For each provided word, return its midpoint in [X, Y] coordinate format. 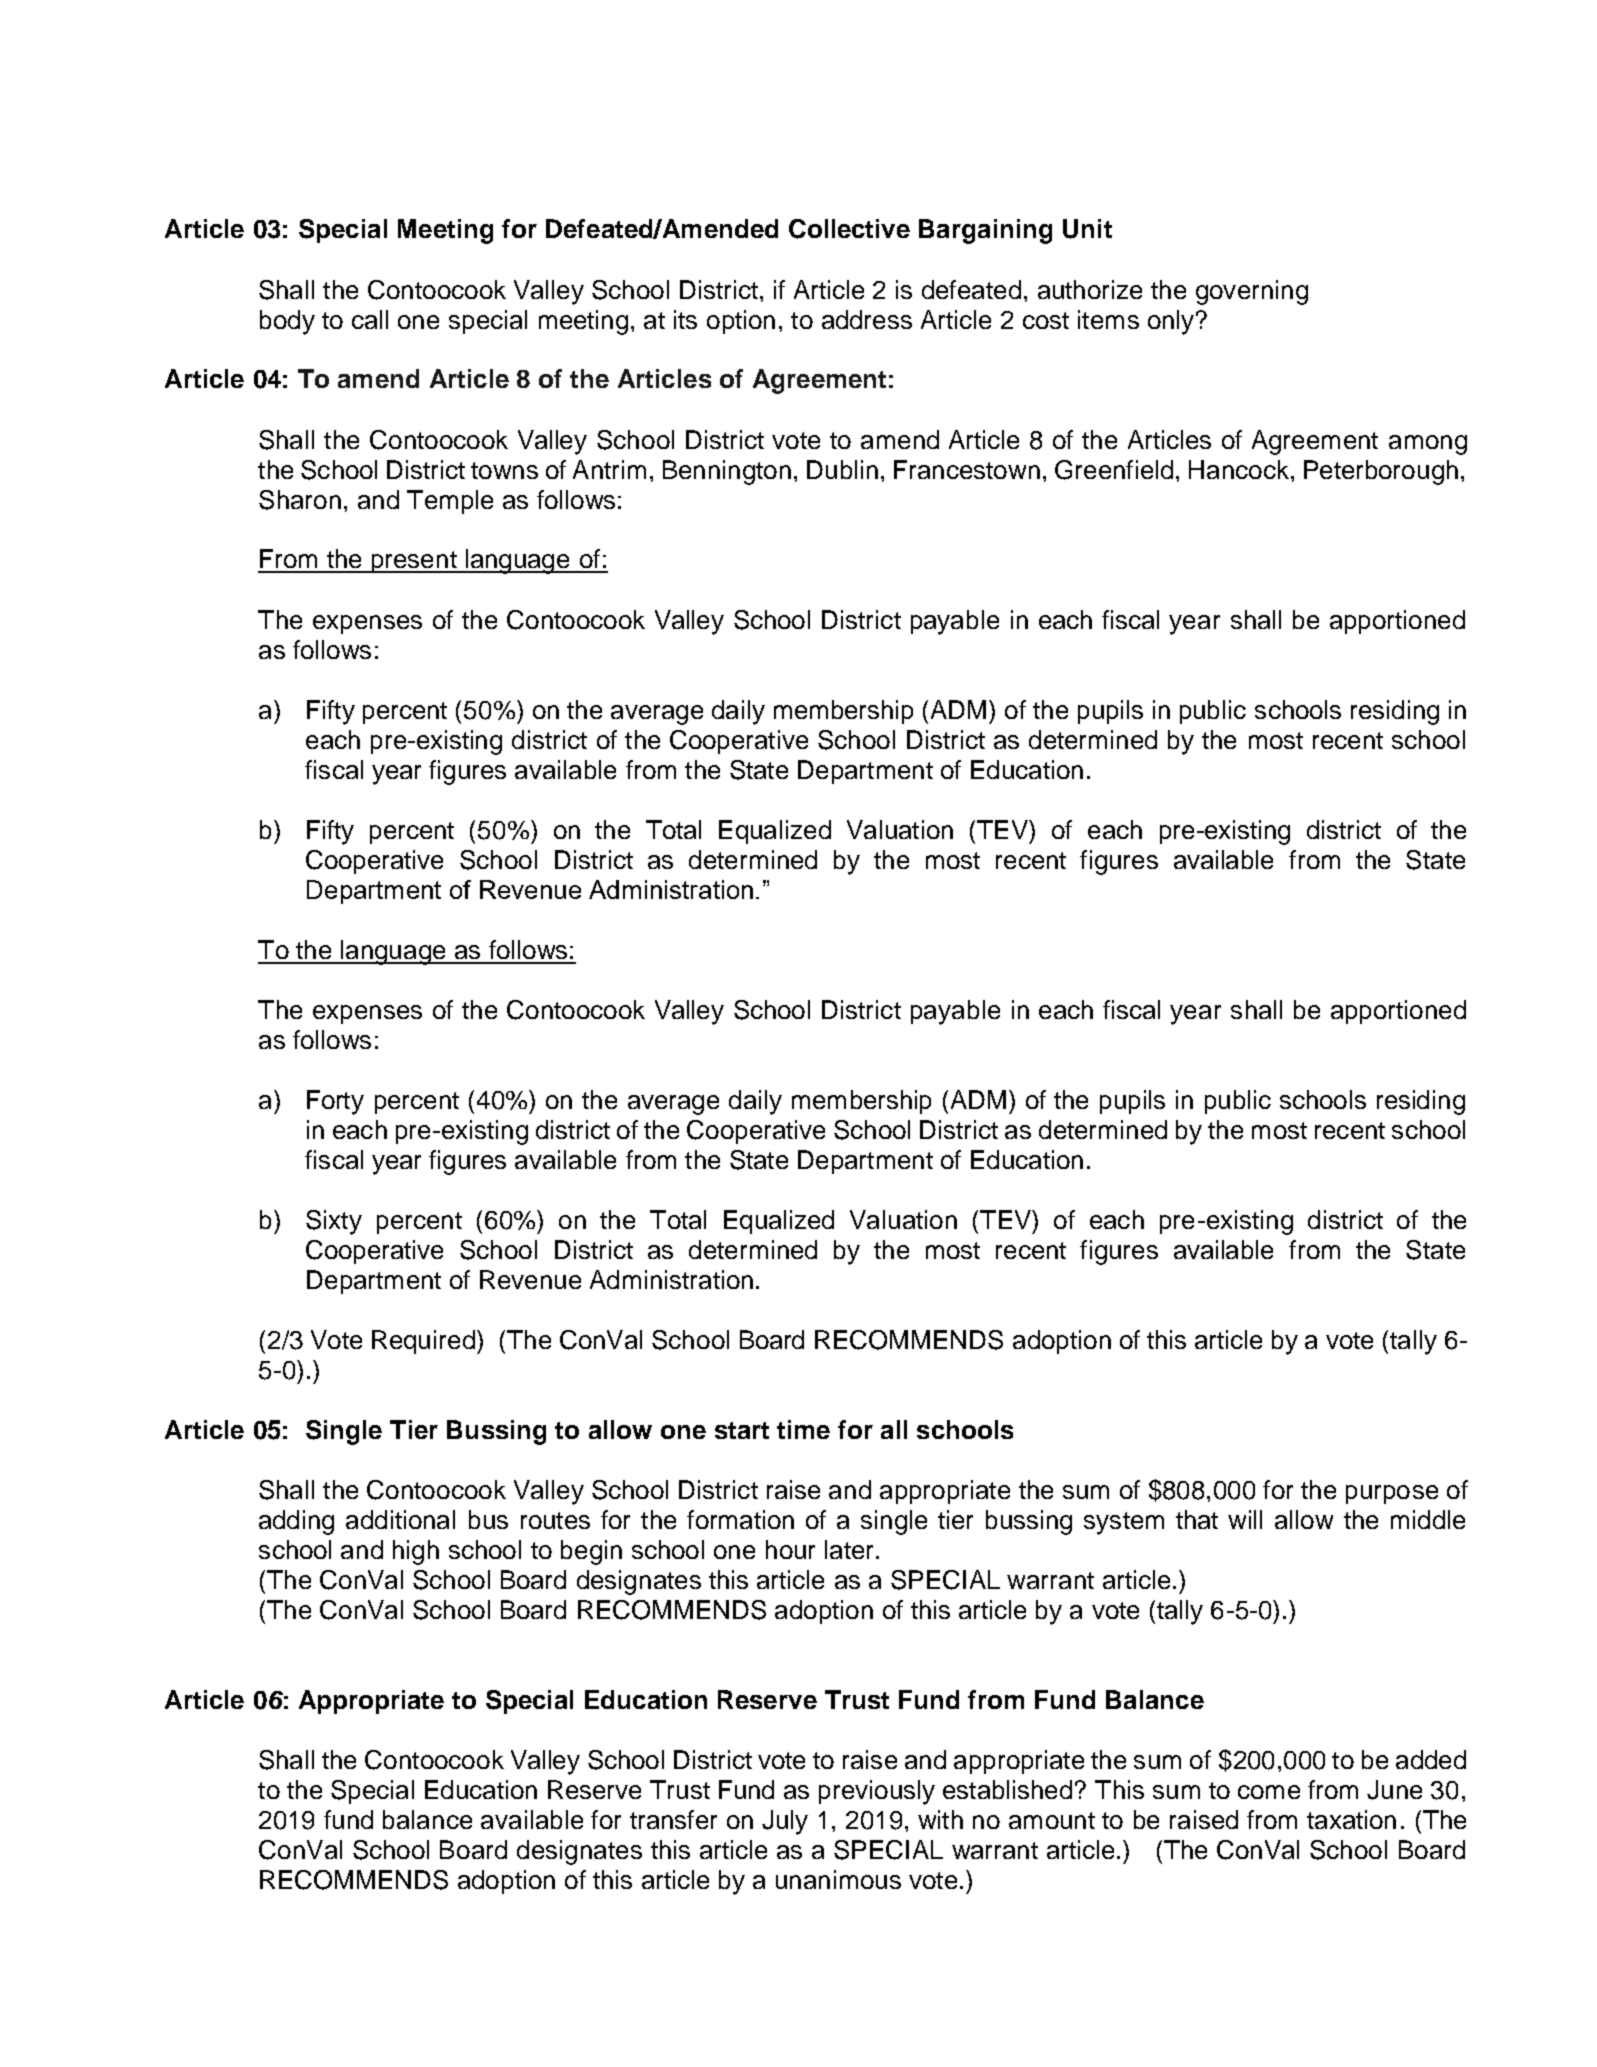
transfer [673, 1819]
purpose [1392, 1494]
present [414, 562]
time [803, 1429]
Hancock [1239, 469]
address [867, 319]
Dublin [842, 469]
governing [1252, 292]
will [1245, 1519]
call [370, 319]
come [1269, 1792]
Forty [335, 1102]
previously [877, 1792]
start [742, 1430]
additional [400, 1519]
